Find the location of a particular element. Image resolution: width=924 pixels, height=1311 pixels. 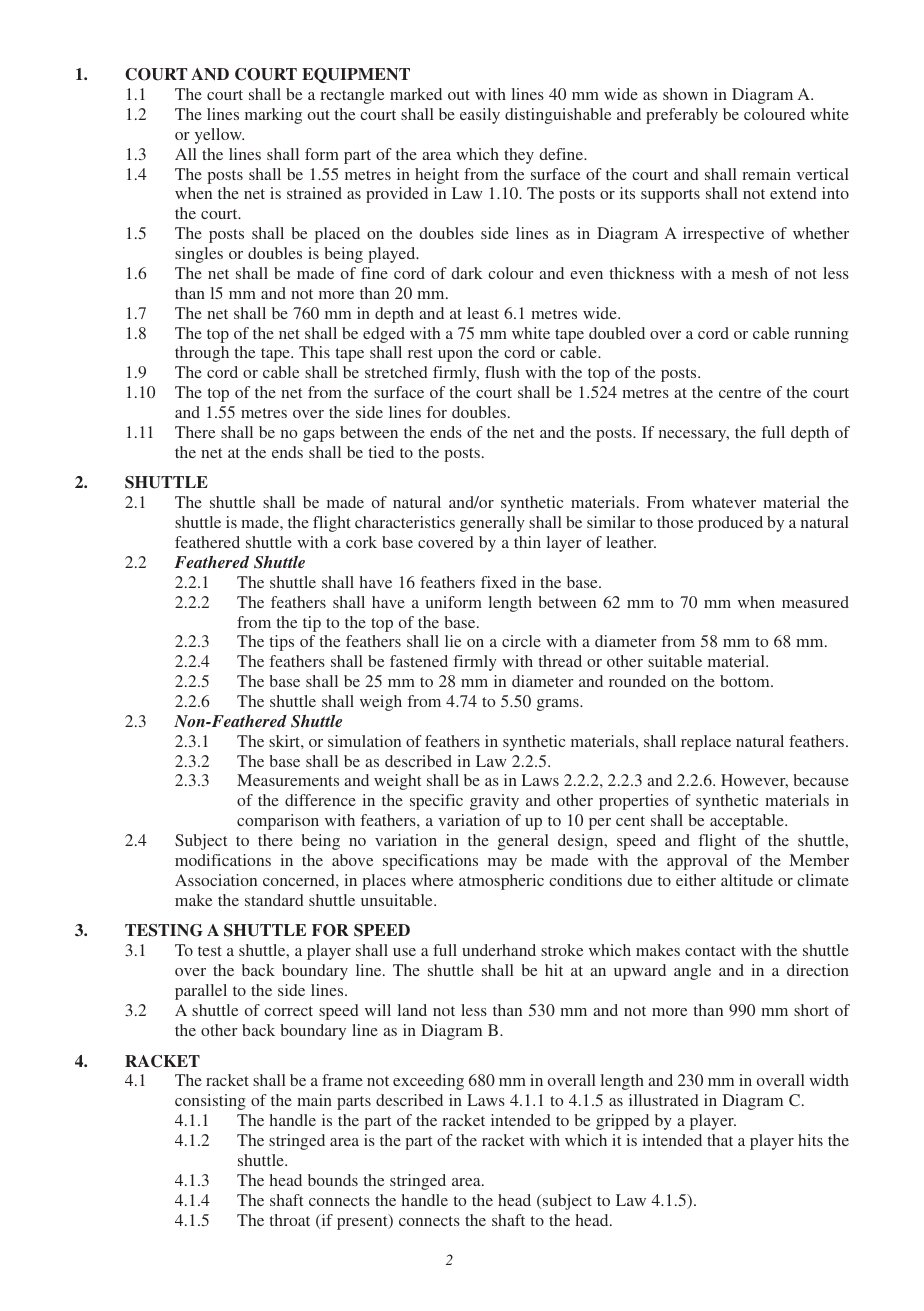

easily is located at coordinates (480, 116).
